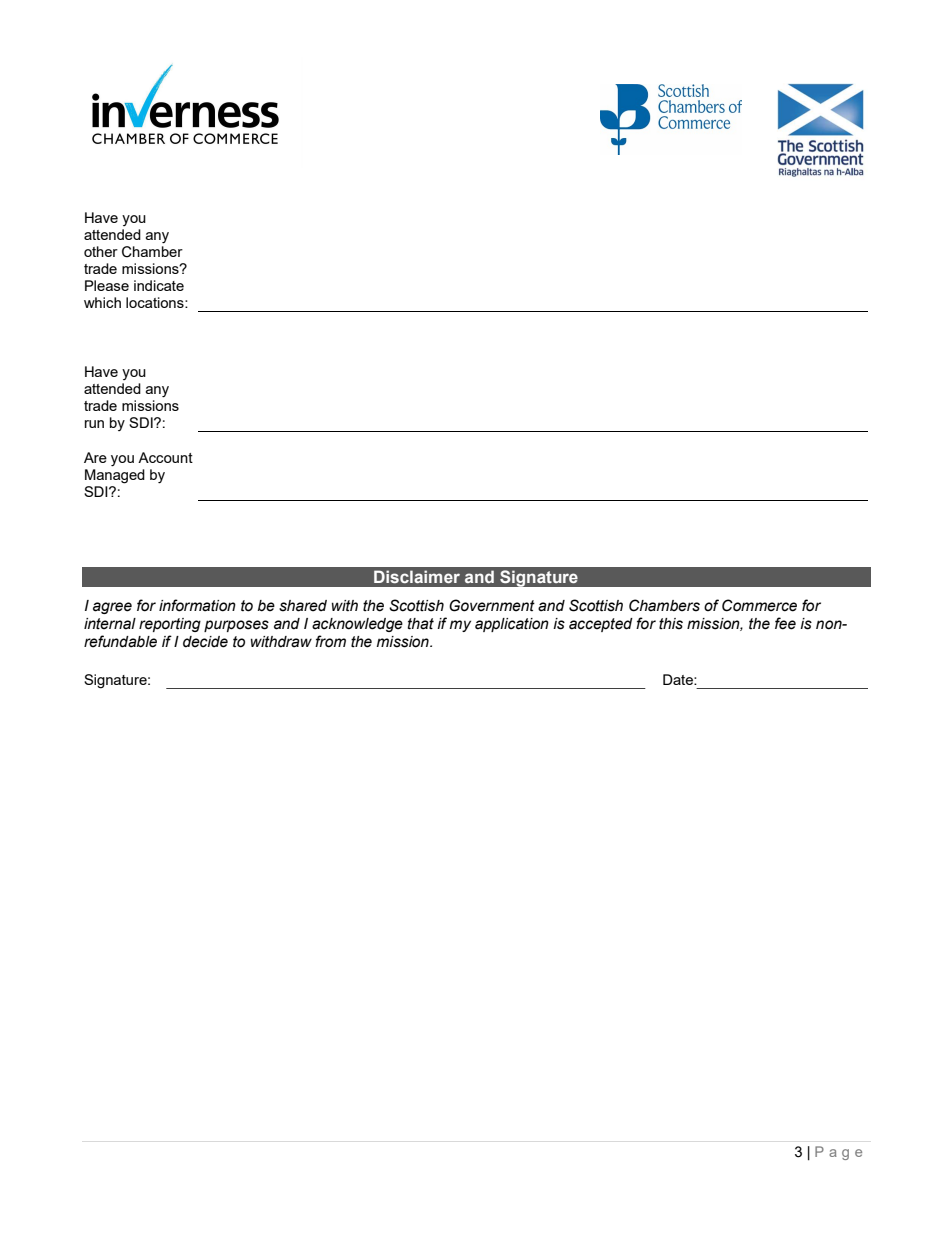  What do you see at coordinates (165, 457) in the image?
I see `Account` at bounding box center [165, 457].
